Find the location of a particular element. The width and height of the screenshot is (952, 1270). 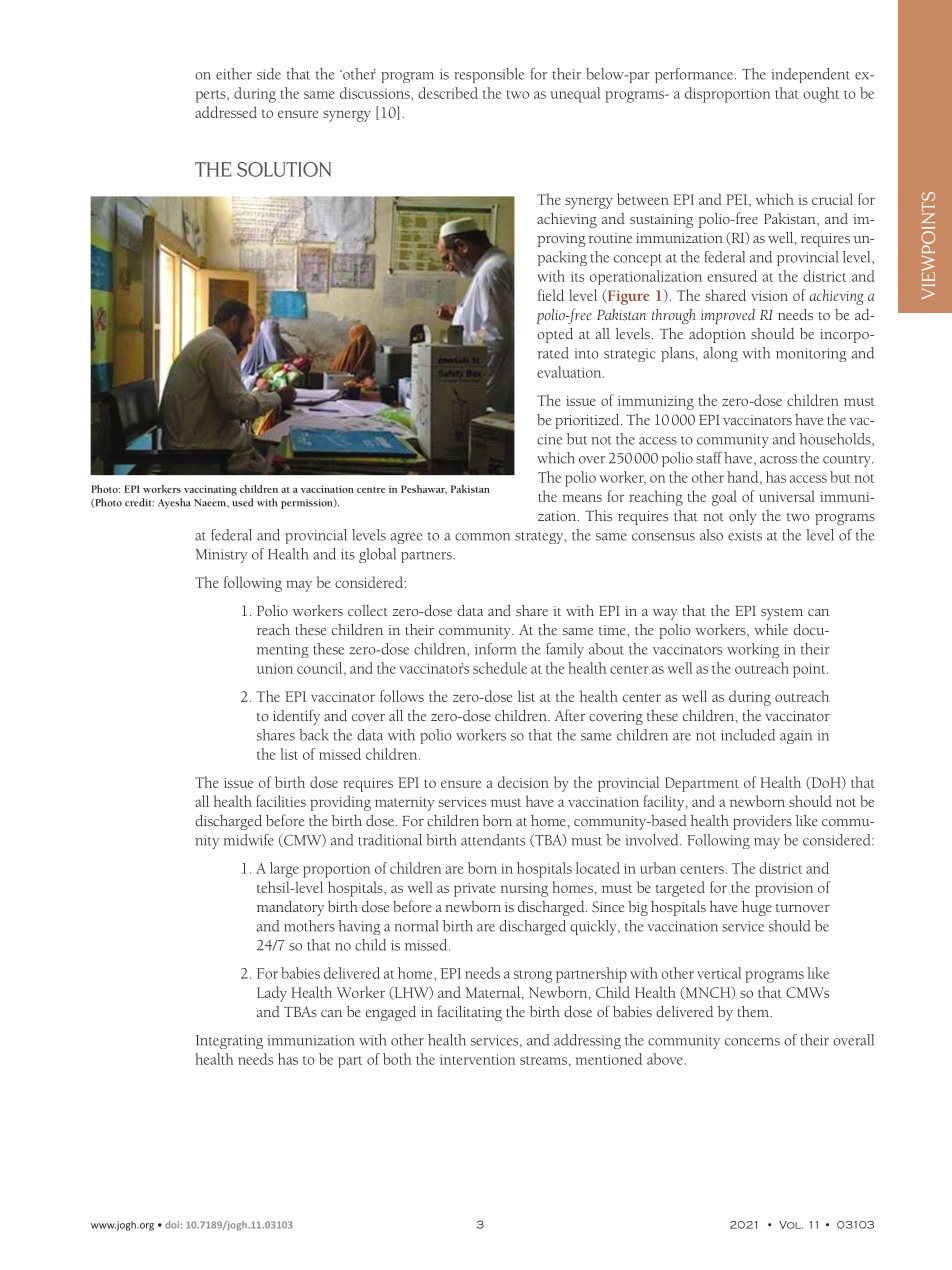

addressed is located at coordinates (226, 112).
